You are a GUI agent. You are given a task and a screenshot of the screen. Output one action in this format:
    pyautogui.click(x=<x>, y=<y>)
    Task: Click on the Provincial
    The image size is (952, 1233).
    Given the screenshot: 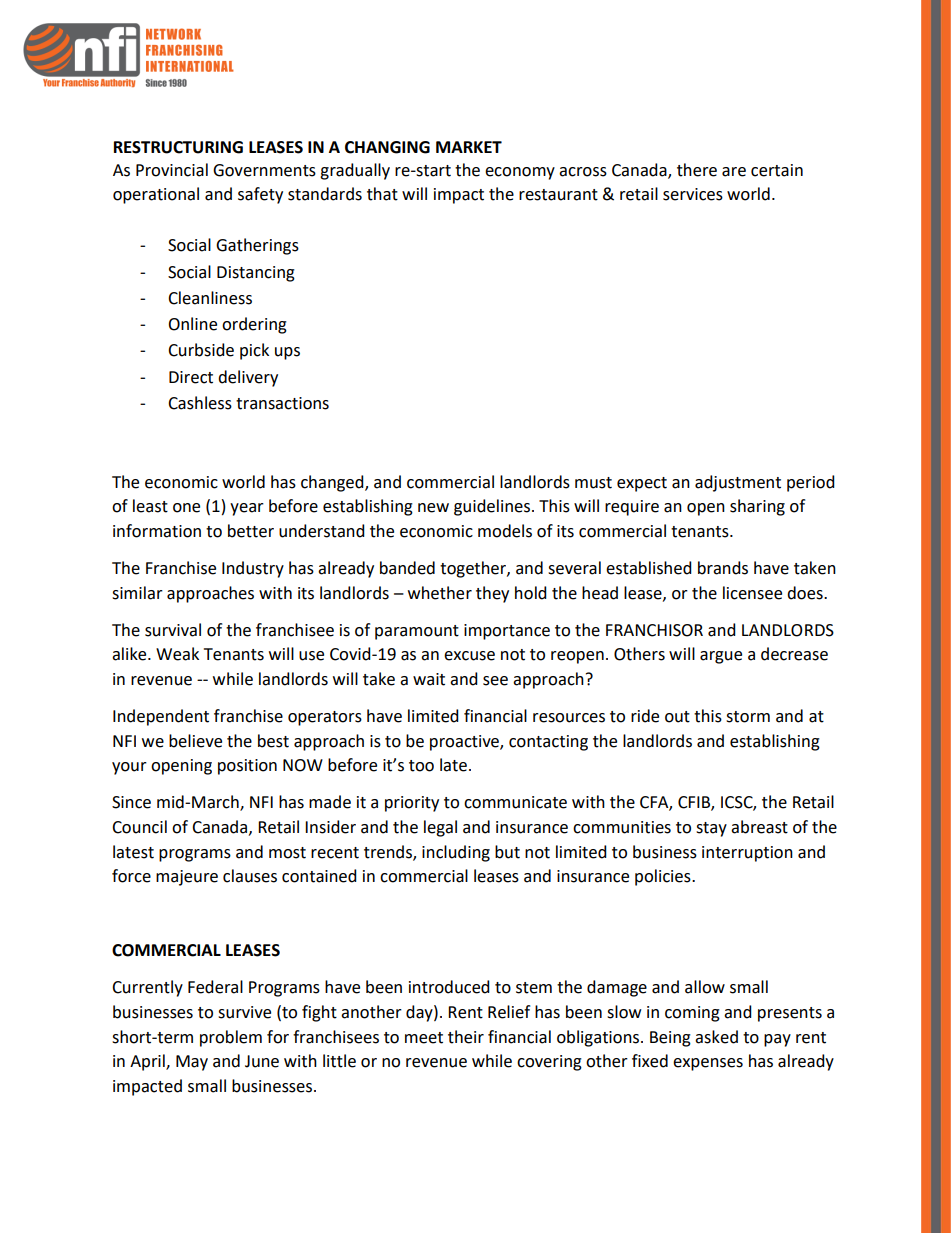 What is the action you would take?
    pyautogui.click(x=172, y=170)
